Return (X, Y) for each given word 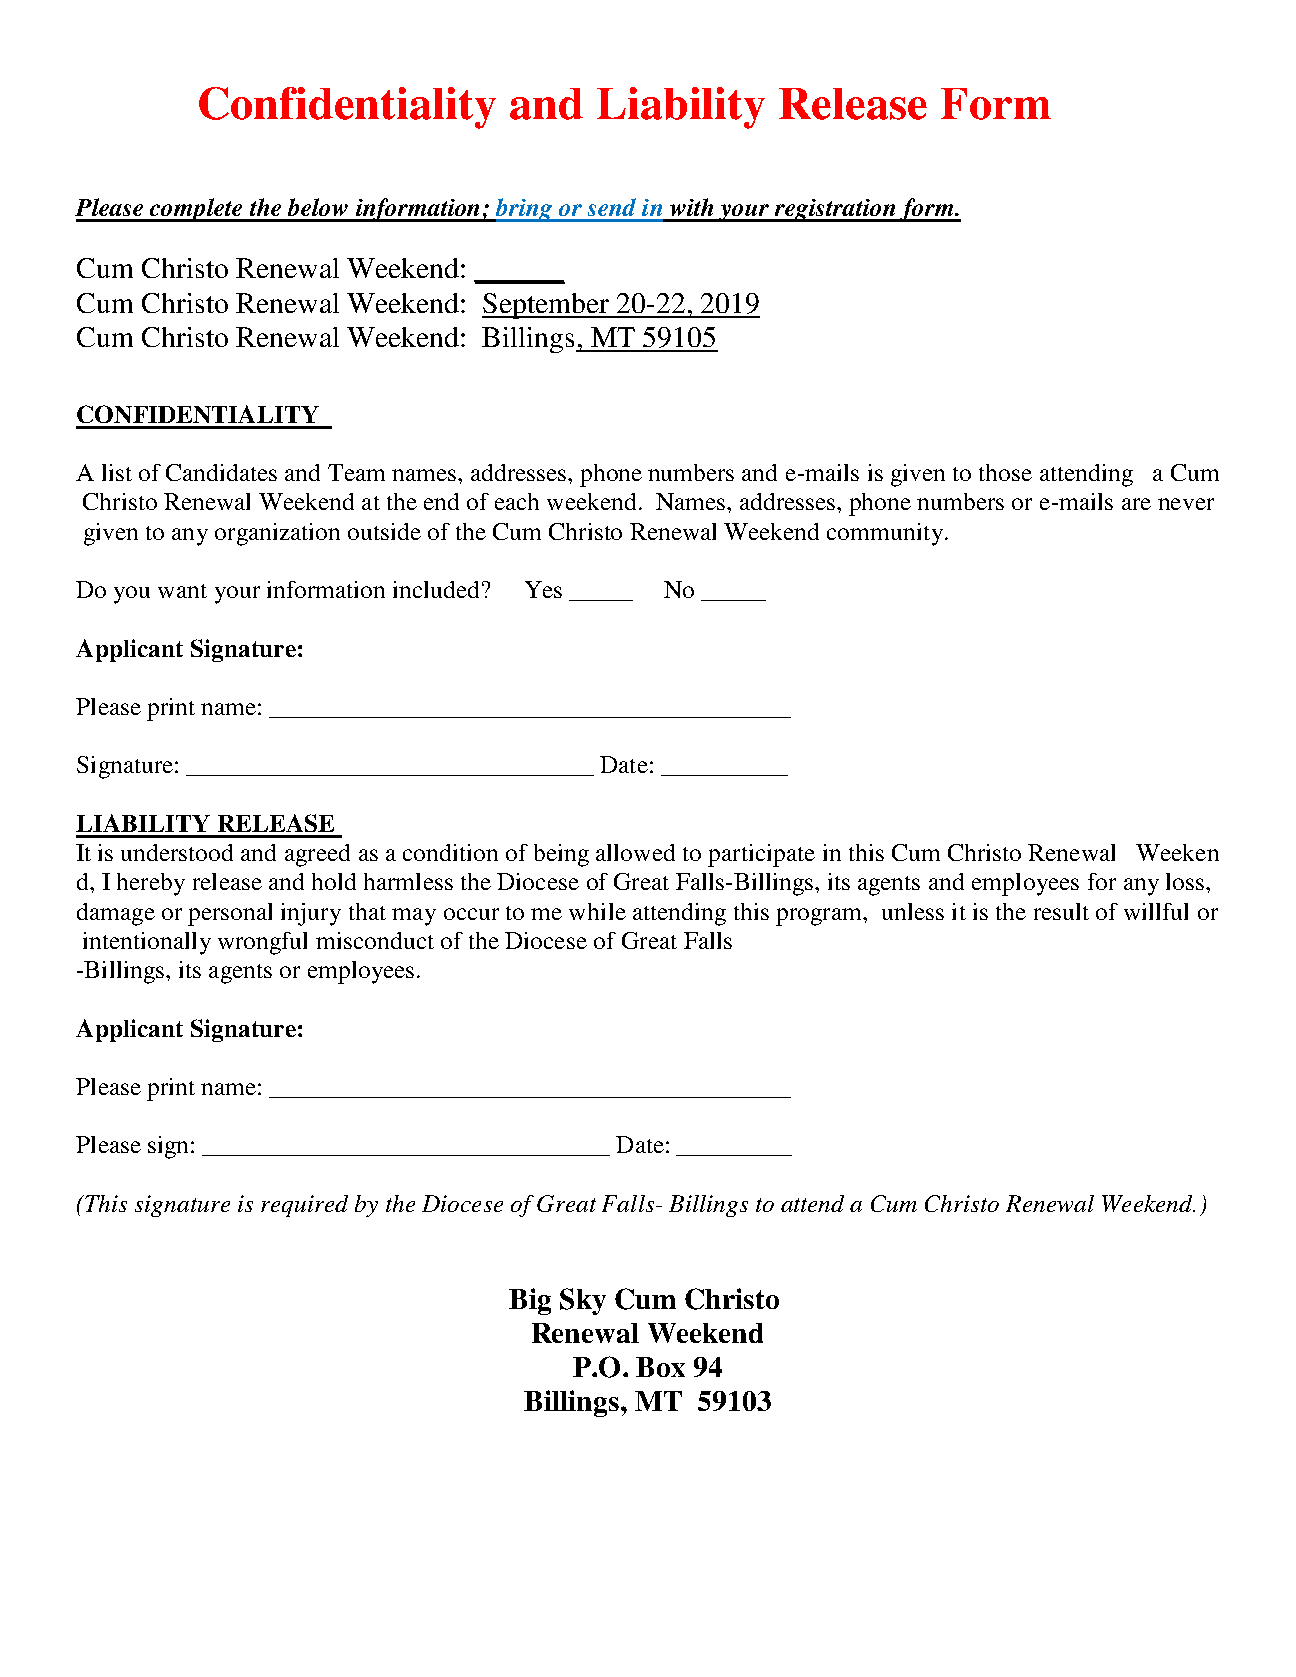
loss (1186, 881)
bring (524, 210)
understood (177, 852)
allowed (635, 852)
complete (196, 210)
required (304, 1206)
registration (835, 210)
